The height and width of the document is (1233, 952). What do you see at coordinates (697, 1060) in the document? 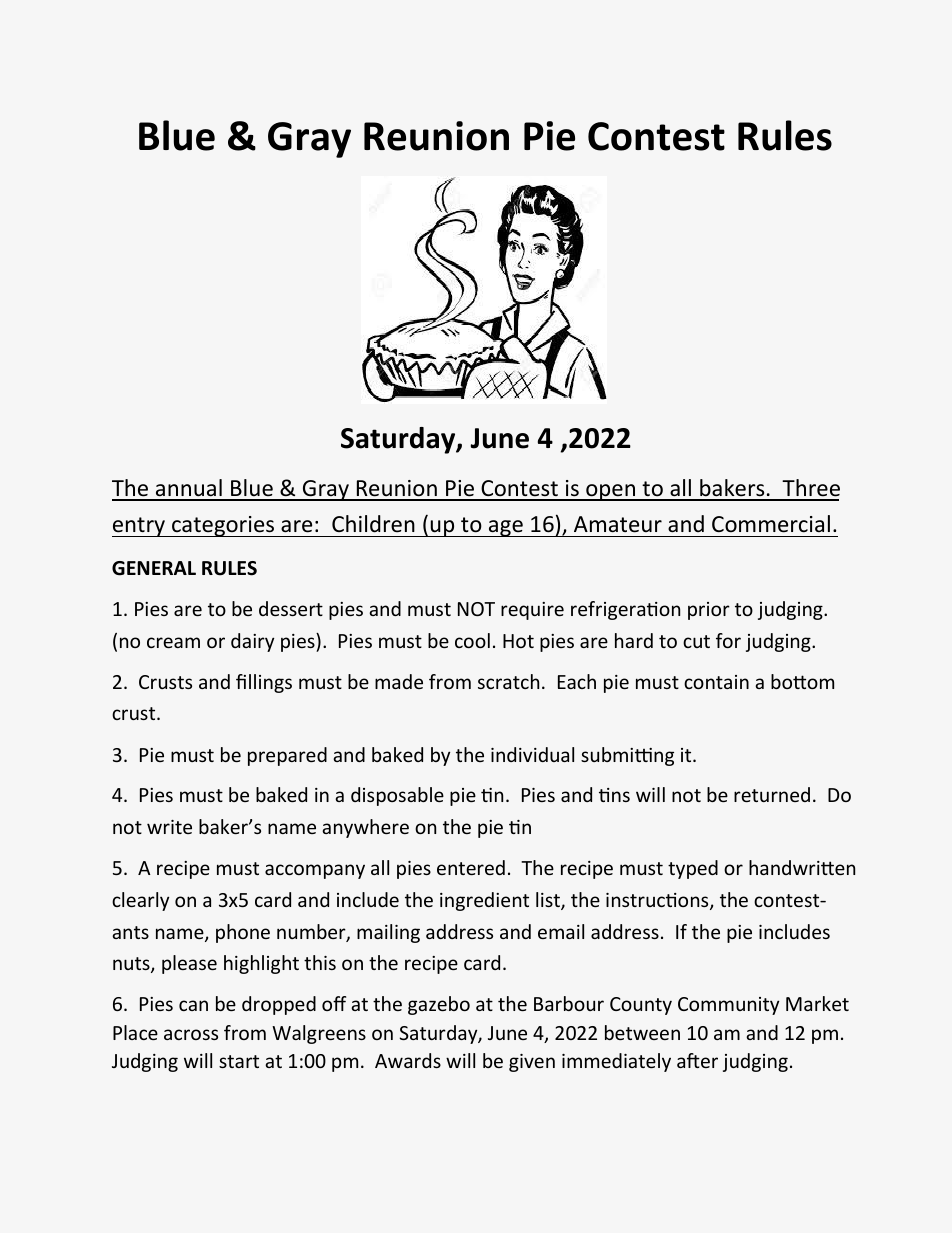
I see `after` at bounding box center [697, 1060].
